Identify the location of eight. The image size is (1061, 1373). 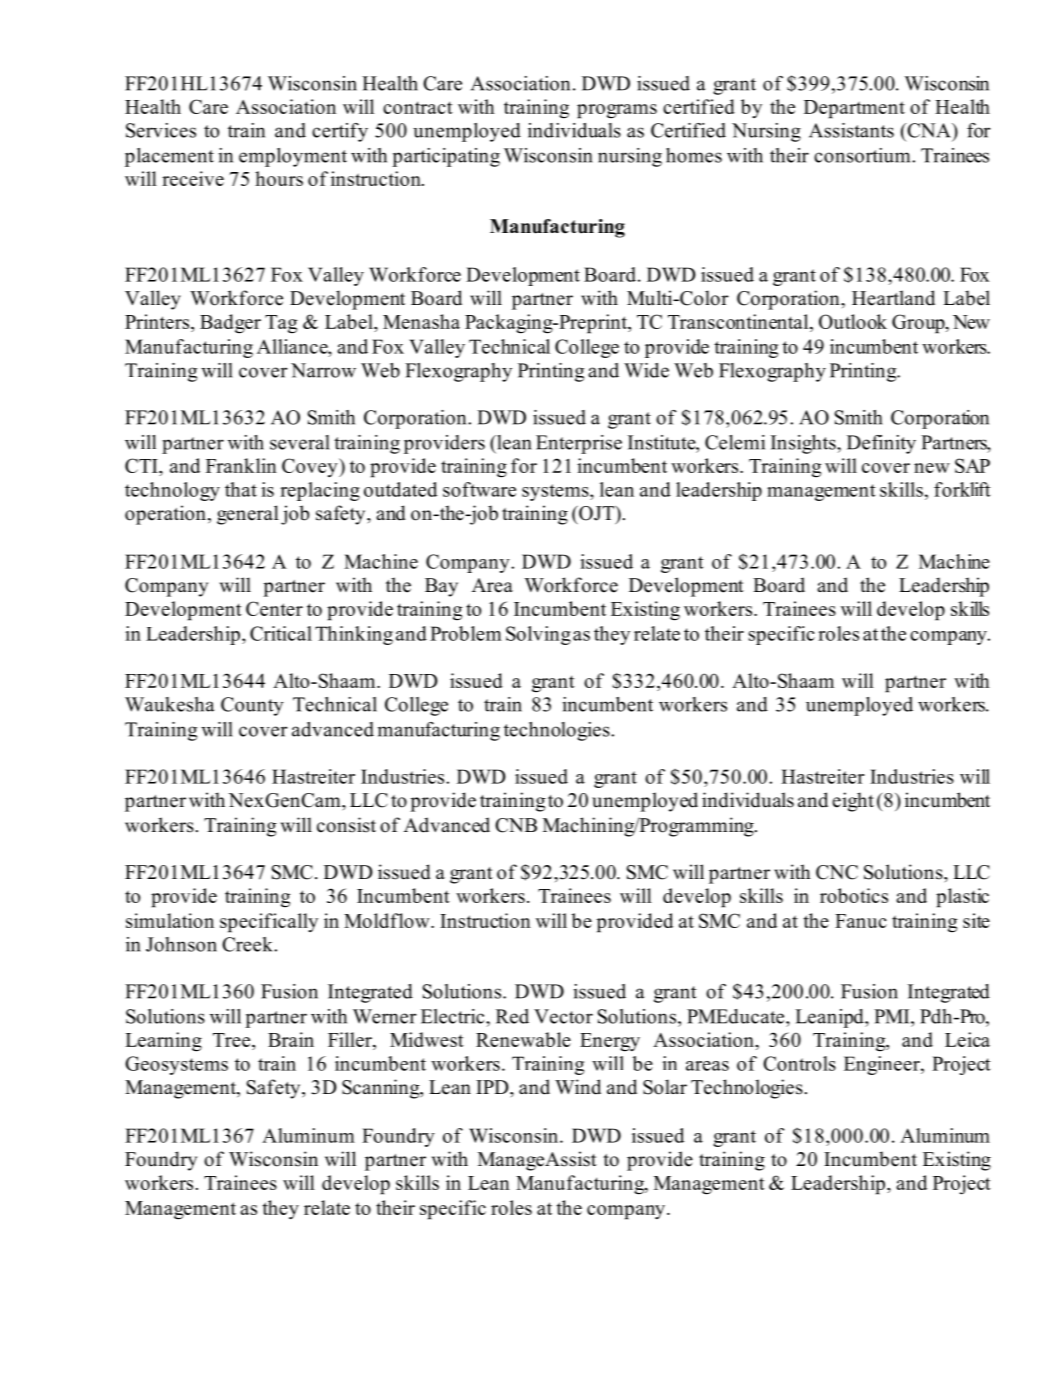
(853, 802).
